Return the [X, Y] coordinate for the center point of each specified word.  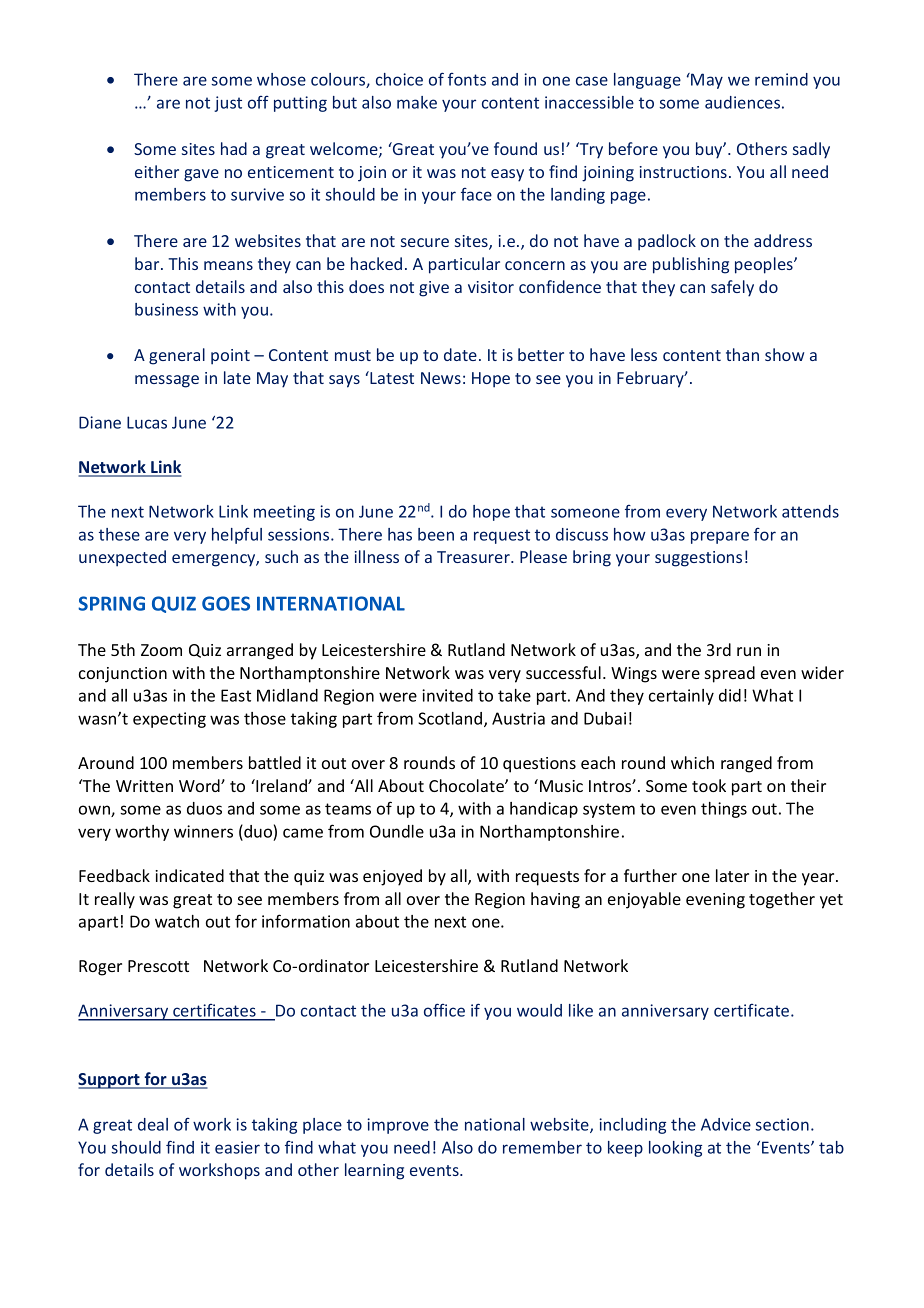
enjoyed [392, 877]
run [749, 651]
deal [153, 1124]
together [782, 900]
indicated [189, 875]
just [228, 104]
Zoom [161, 650]
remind [781, 79]
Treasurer [474, 557]
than [742, 354]
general [177, 356]
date [460, 354]
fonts [467, 79]
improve [398, 1126]
